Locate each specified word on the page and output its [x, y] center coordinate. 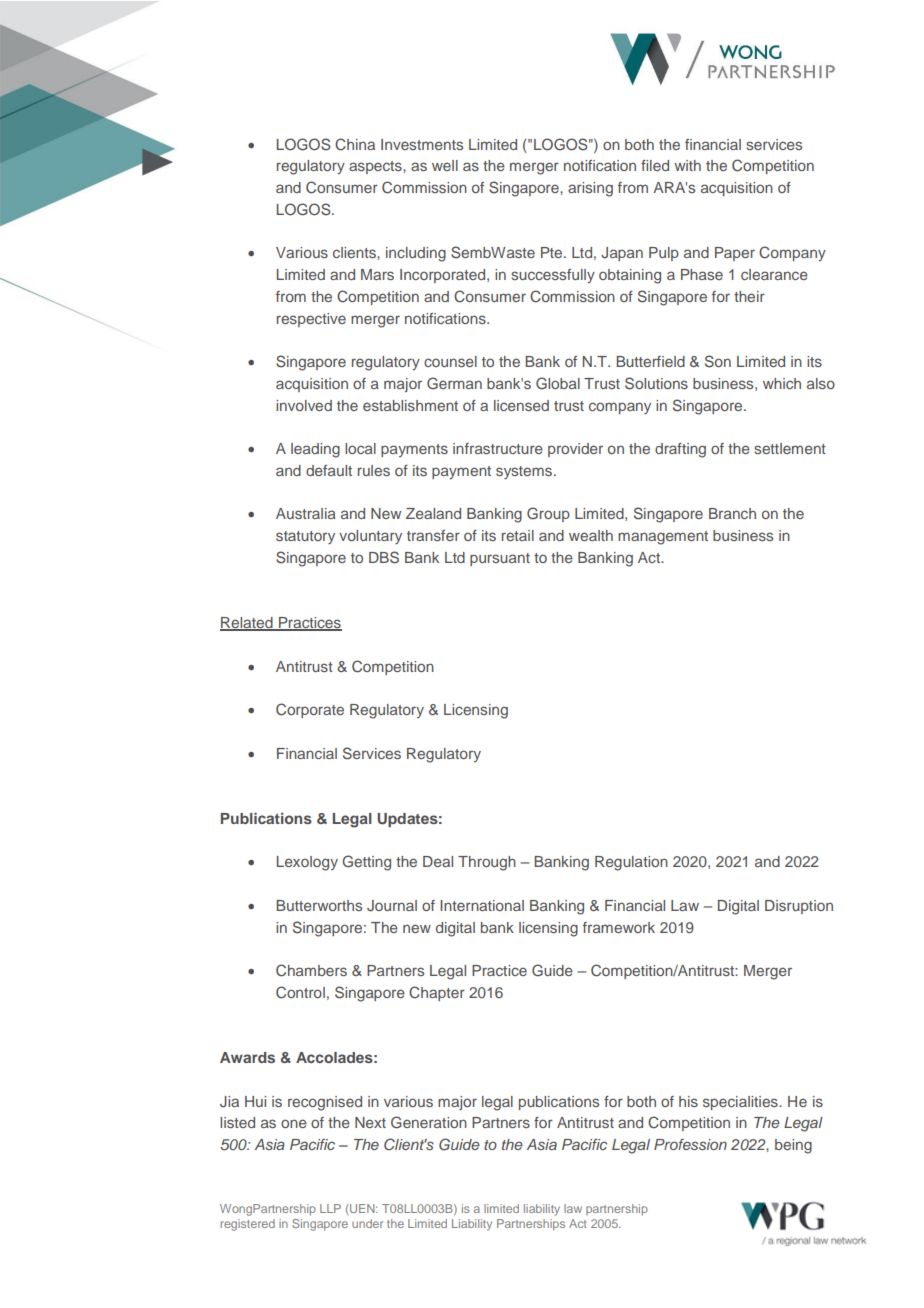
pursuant [500, 559]
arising [590, 189]
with [687, 165]
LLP [330, 1208]
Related [247, 624]
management [663, 538]
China [355, 144]
